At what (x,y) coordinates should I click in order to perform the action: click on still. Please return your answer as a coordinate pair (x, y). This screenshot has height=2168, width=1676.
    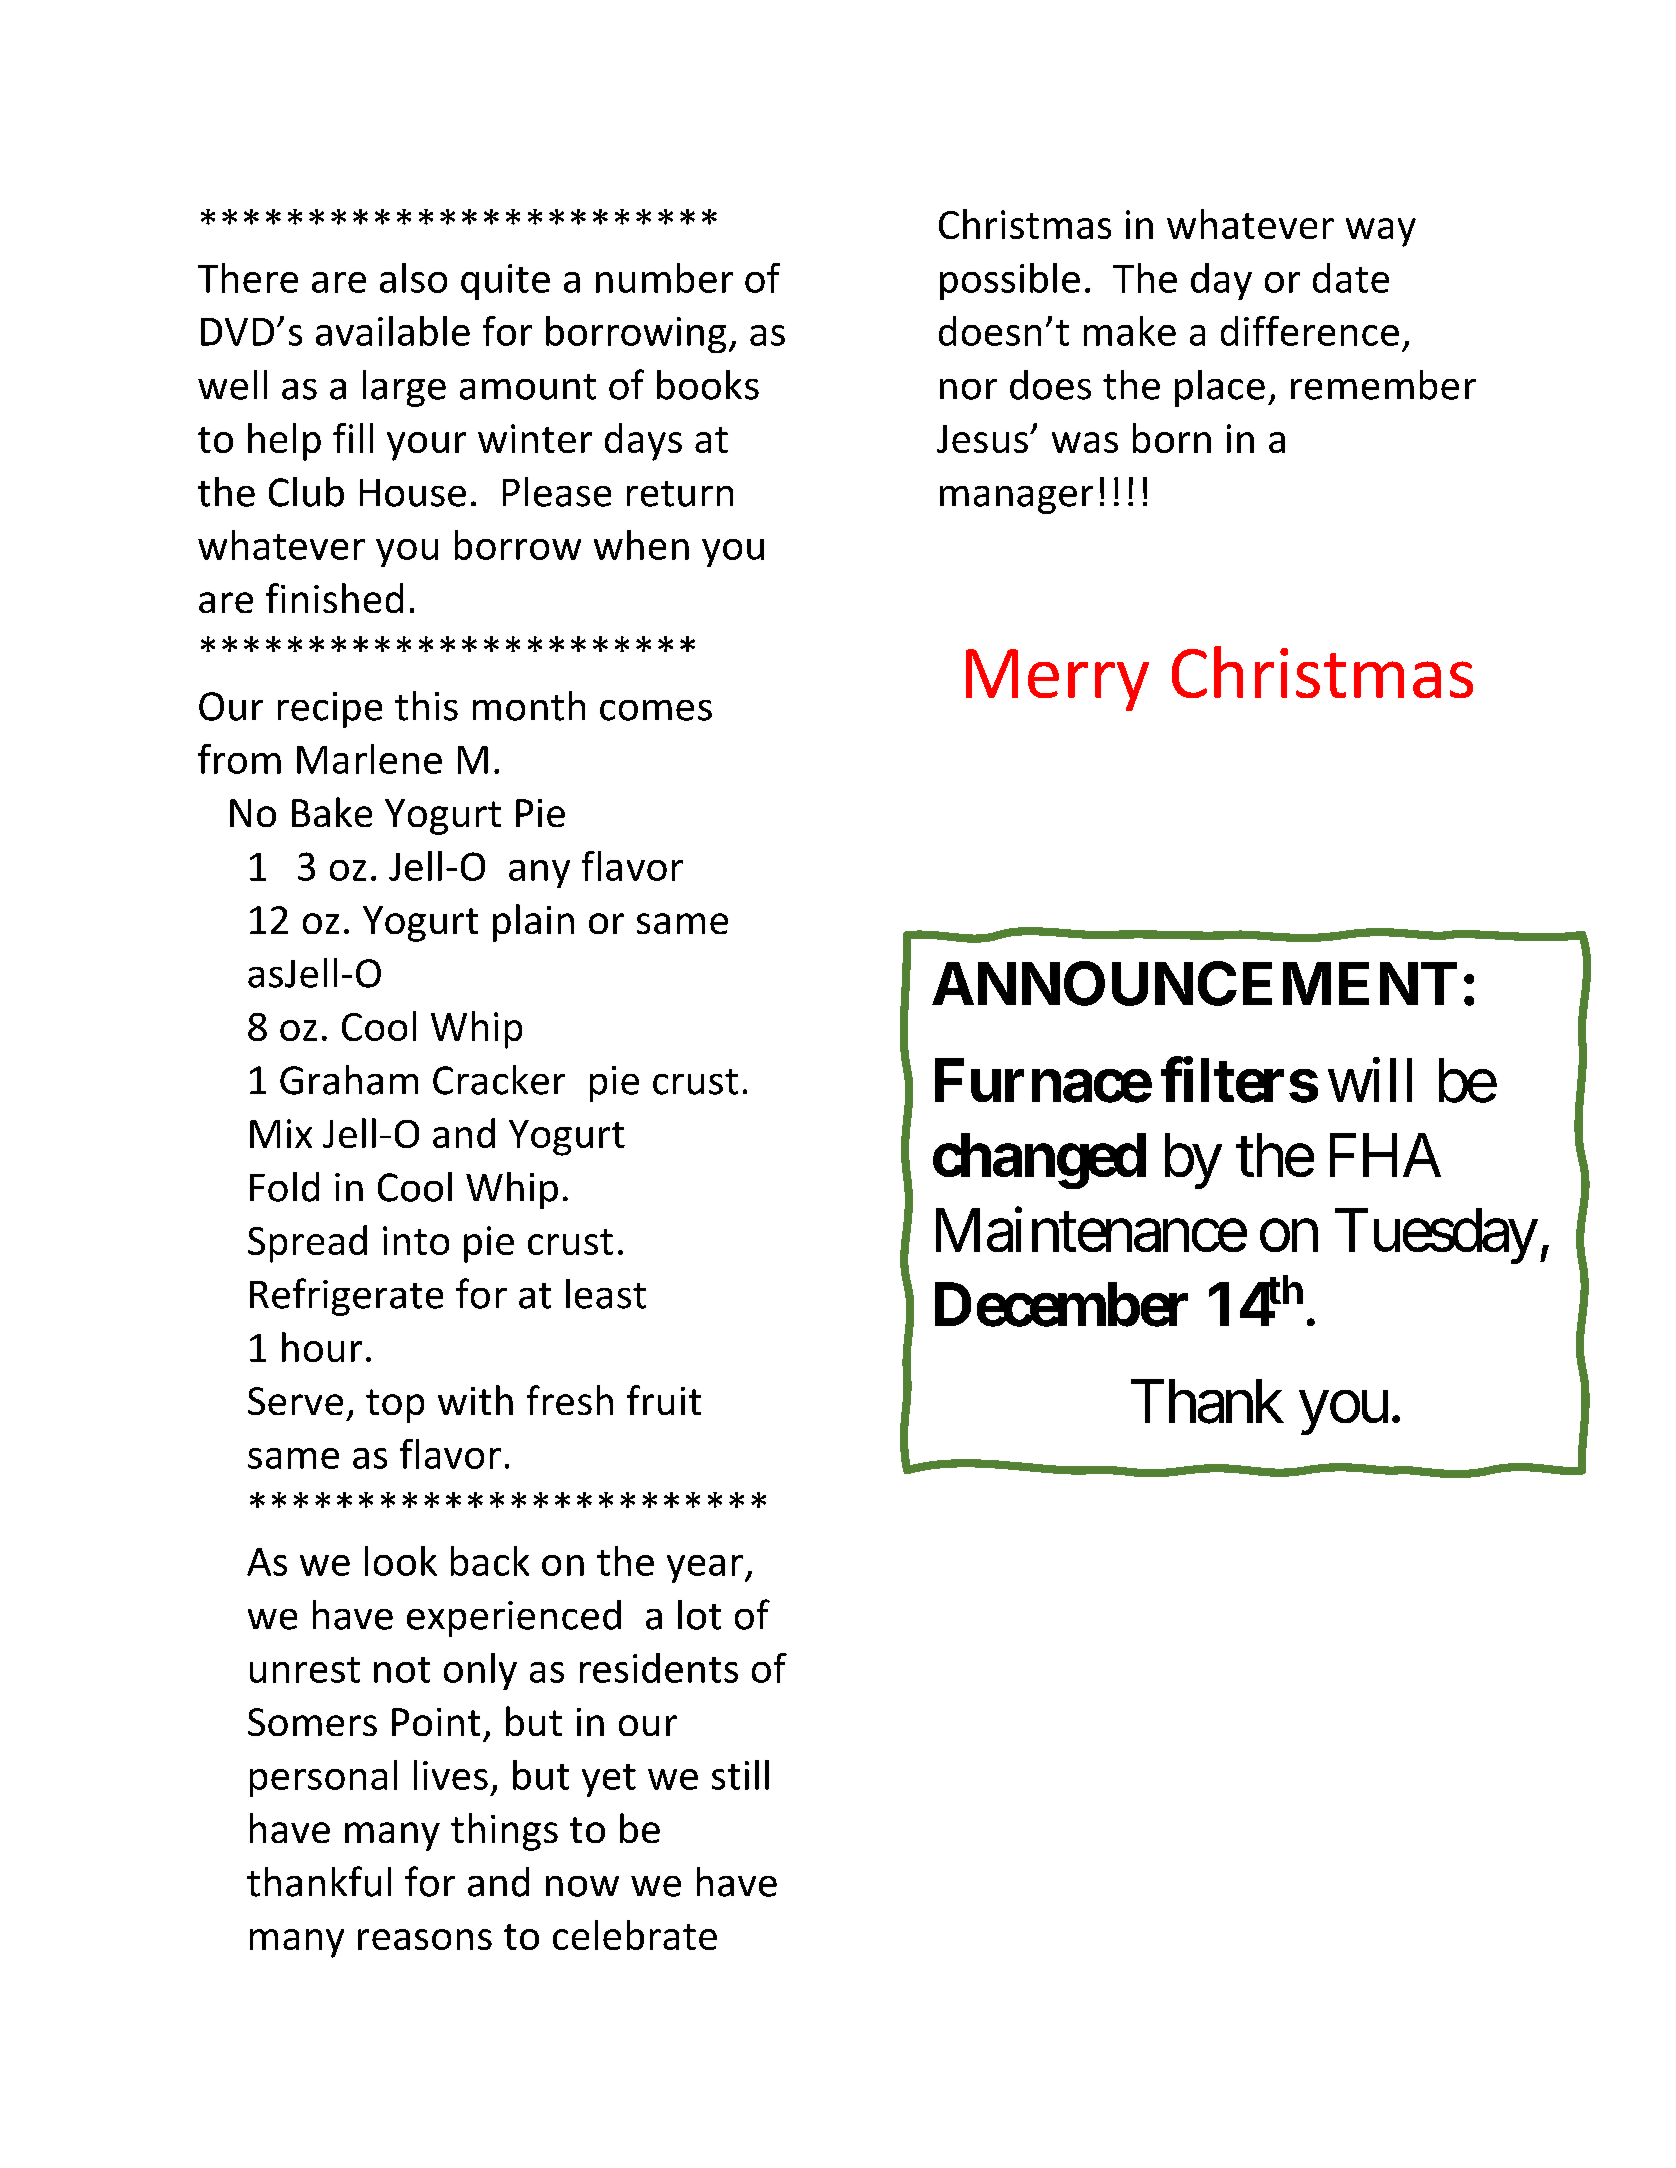
    Looking at the image, I should click on (740, 1775).
